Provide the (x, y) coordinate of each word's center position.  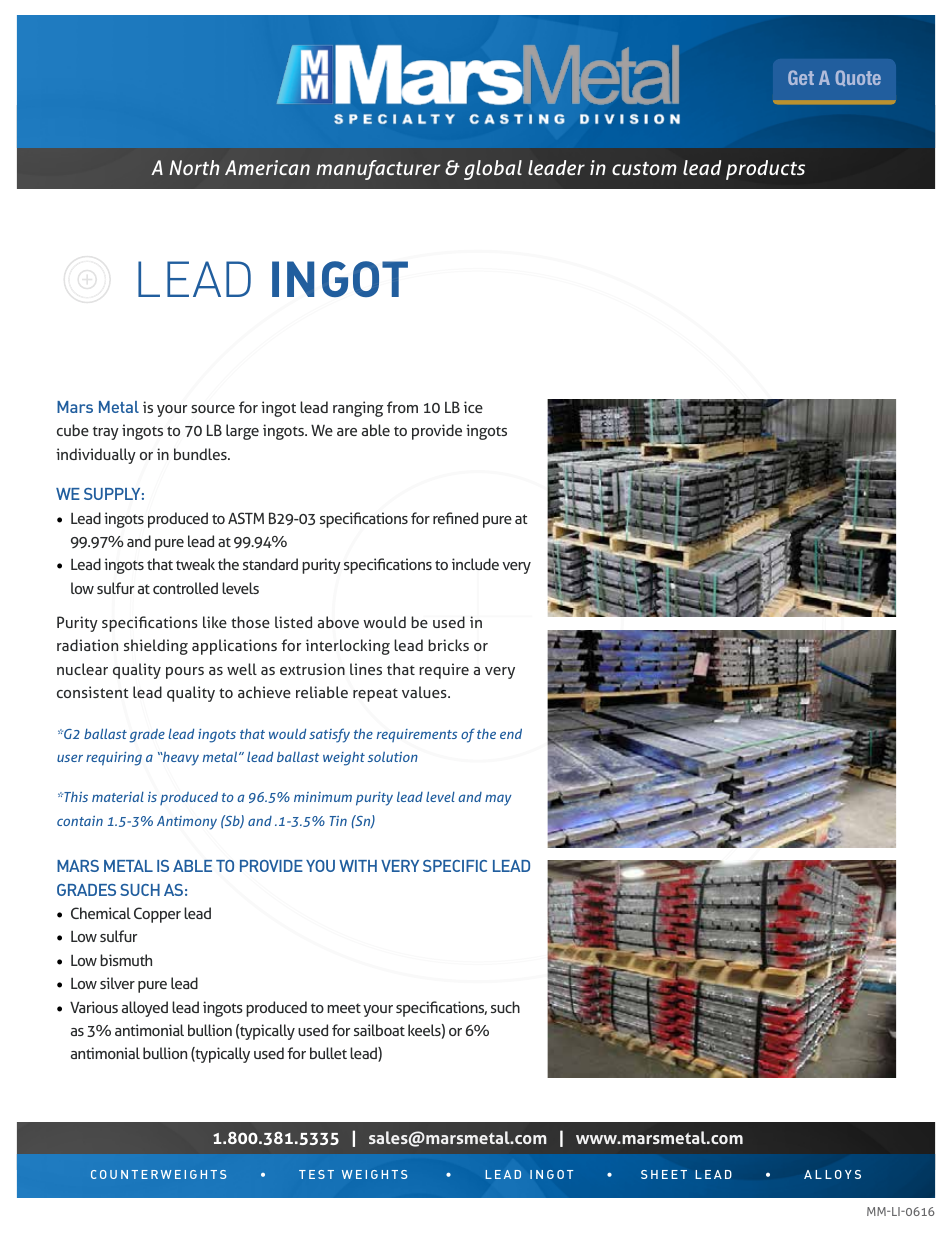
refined (455, 518)
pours (185, 673)
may (498, 800)
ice (473, 407)
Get (801, 77)
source (213, 409)
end (511, 733)
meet (344, 1008)
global (493, 170)
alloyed (145, 1009)
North (194, 167)
